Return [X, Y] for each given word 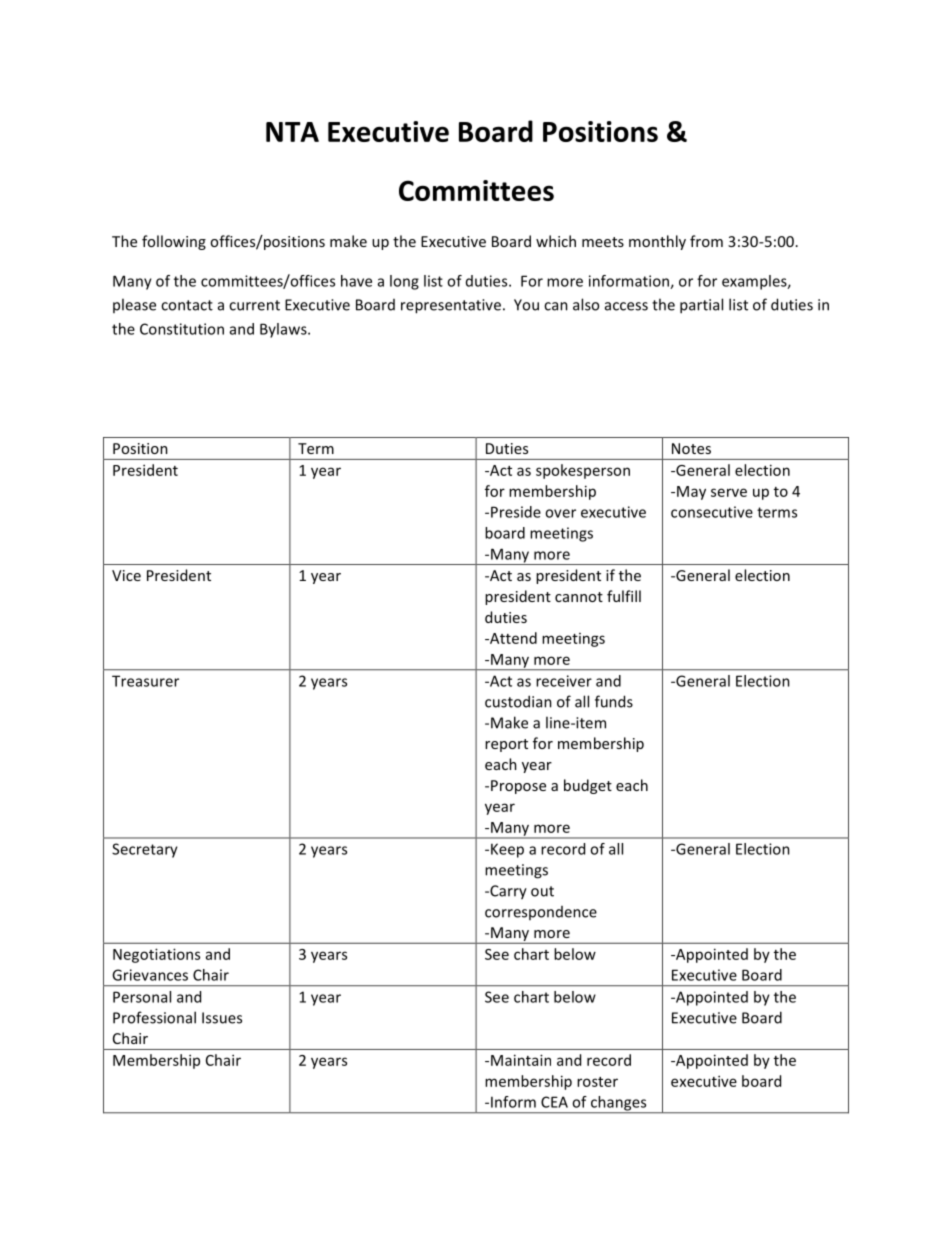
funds [614, 701]
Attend [512, 638]
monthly [657, 242]
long [404, 282]
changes [619, 1104]
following [174, 242]
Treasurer [145, 681]
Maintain [521, 1060]
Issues [222, 1018]
